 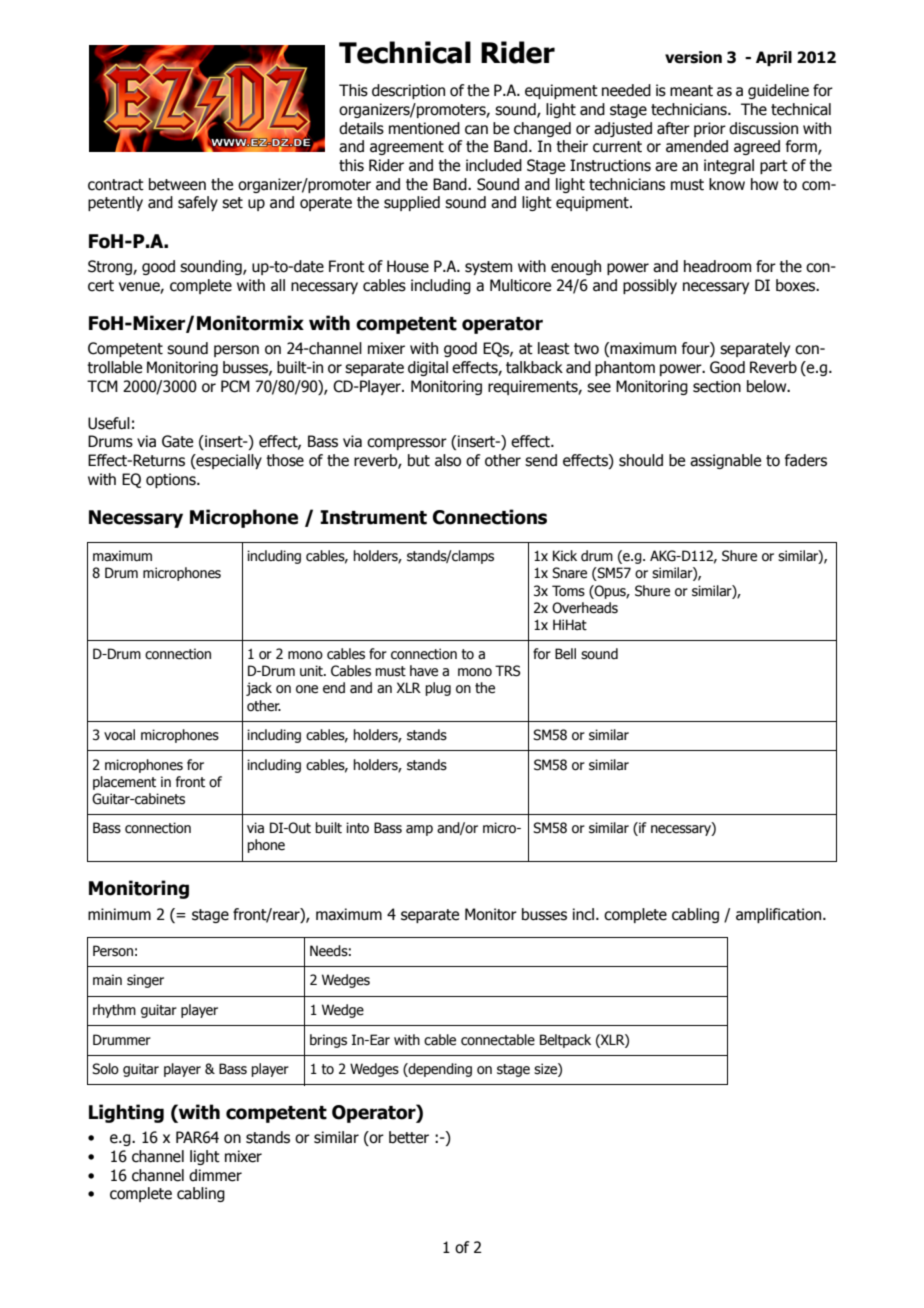 I want to click on better, so click(x=409, y=1137).
